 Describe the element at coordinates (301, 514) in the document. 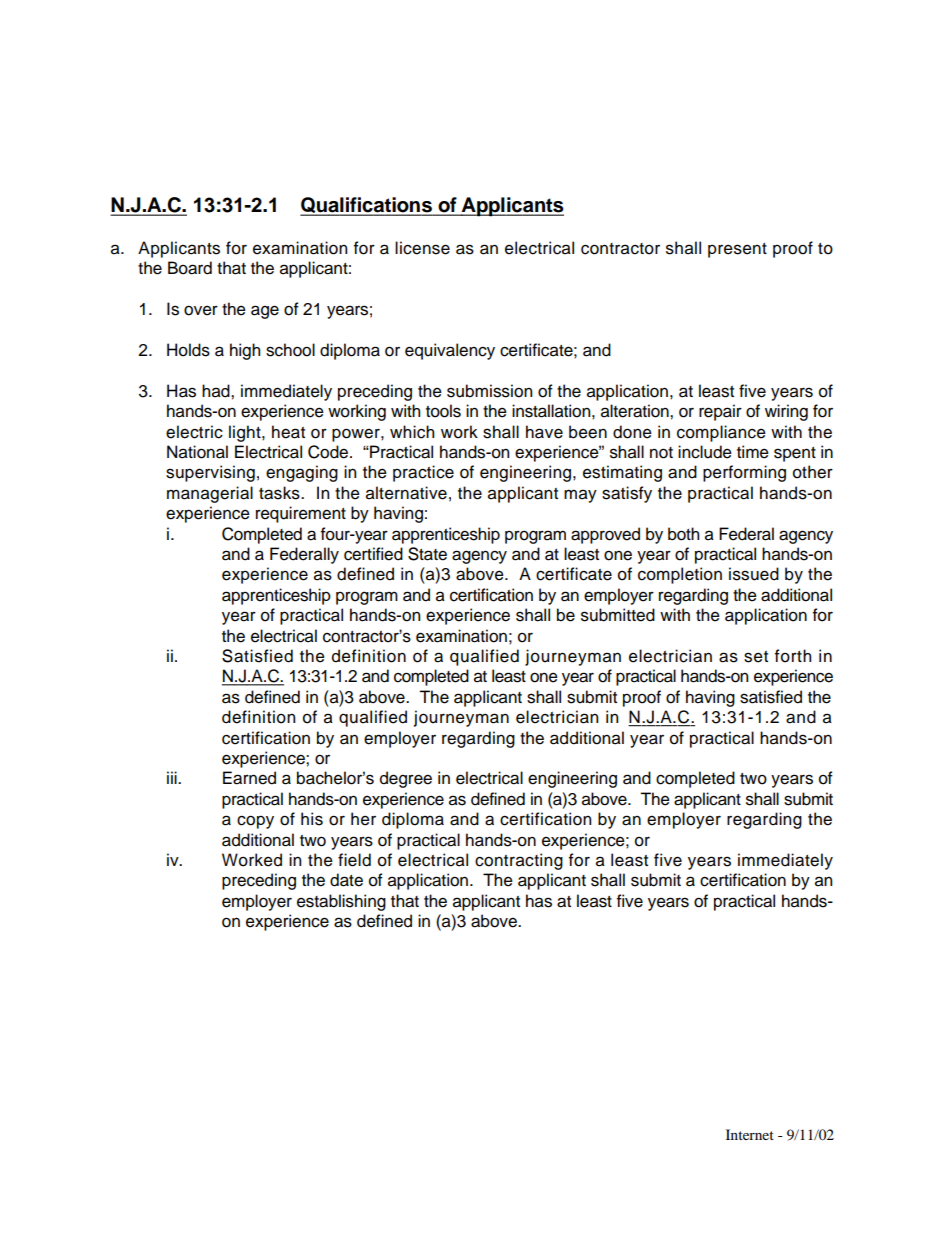

I see `requirement` at that location.
